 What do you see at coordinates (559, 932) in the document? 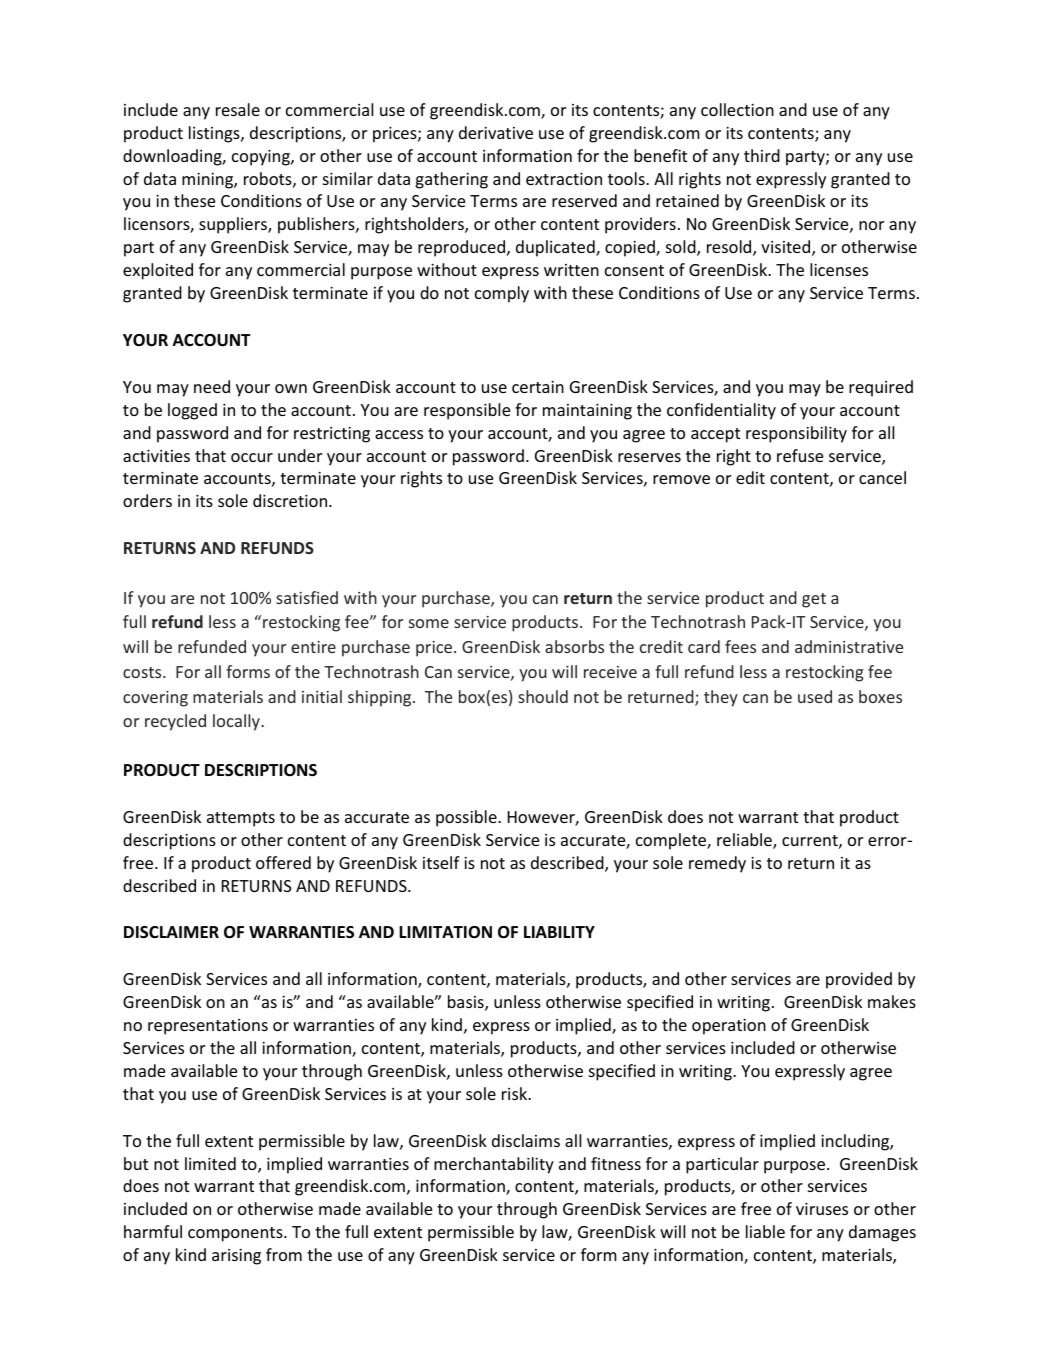
I see `LIABILITY` at bounding box center [559, 932].
